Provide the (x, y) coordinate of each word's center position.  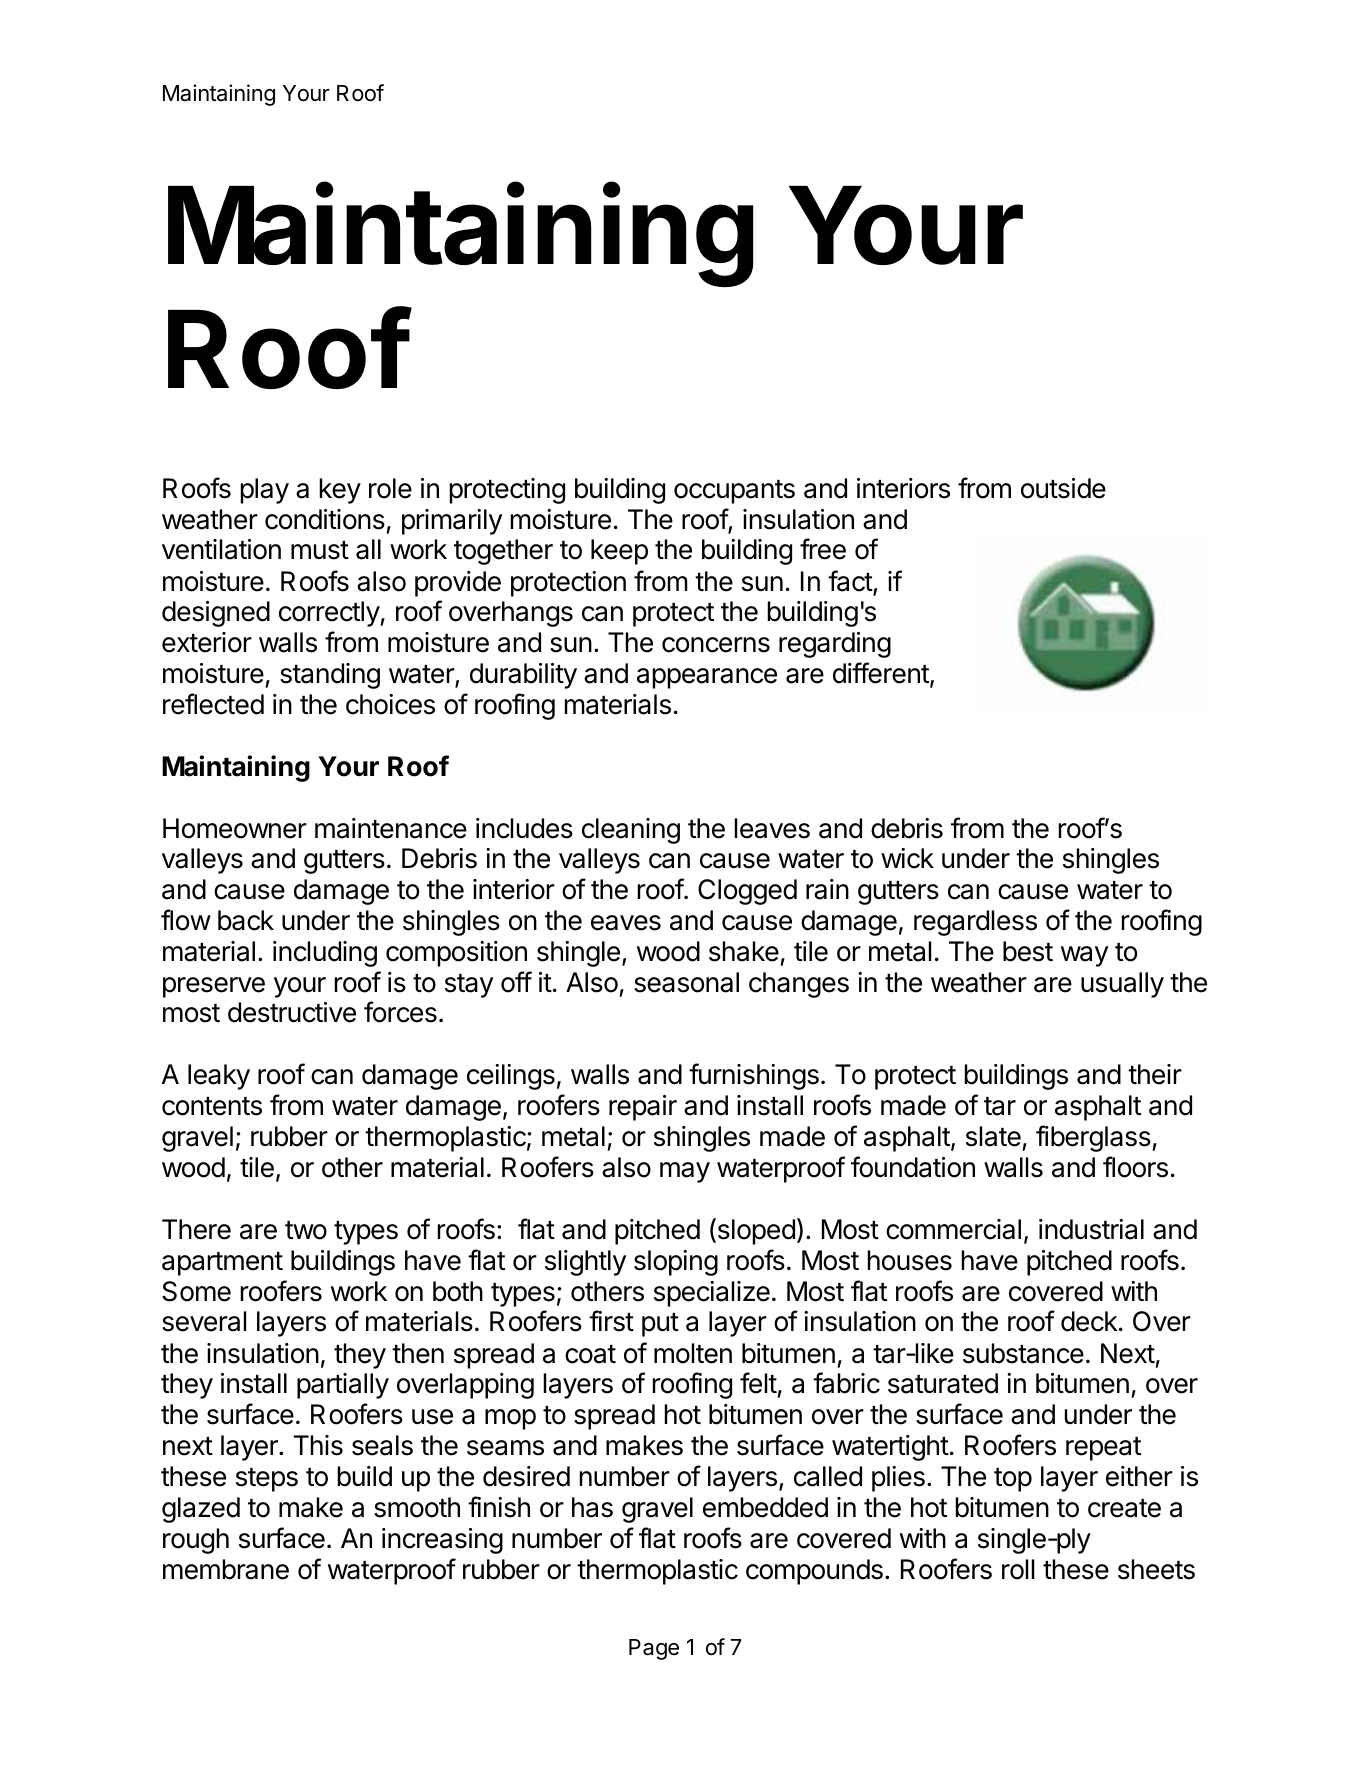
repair (643, 1108)
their (1155, 1074)
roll (1018, 1569)
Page (654, 1649)
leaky (219, 1077)
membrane (226, 1569)
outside (1063, 488)
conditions (325, 519)
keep (619, 552)
